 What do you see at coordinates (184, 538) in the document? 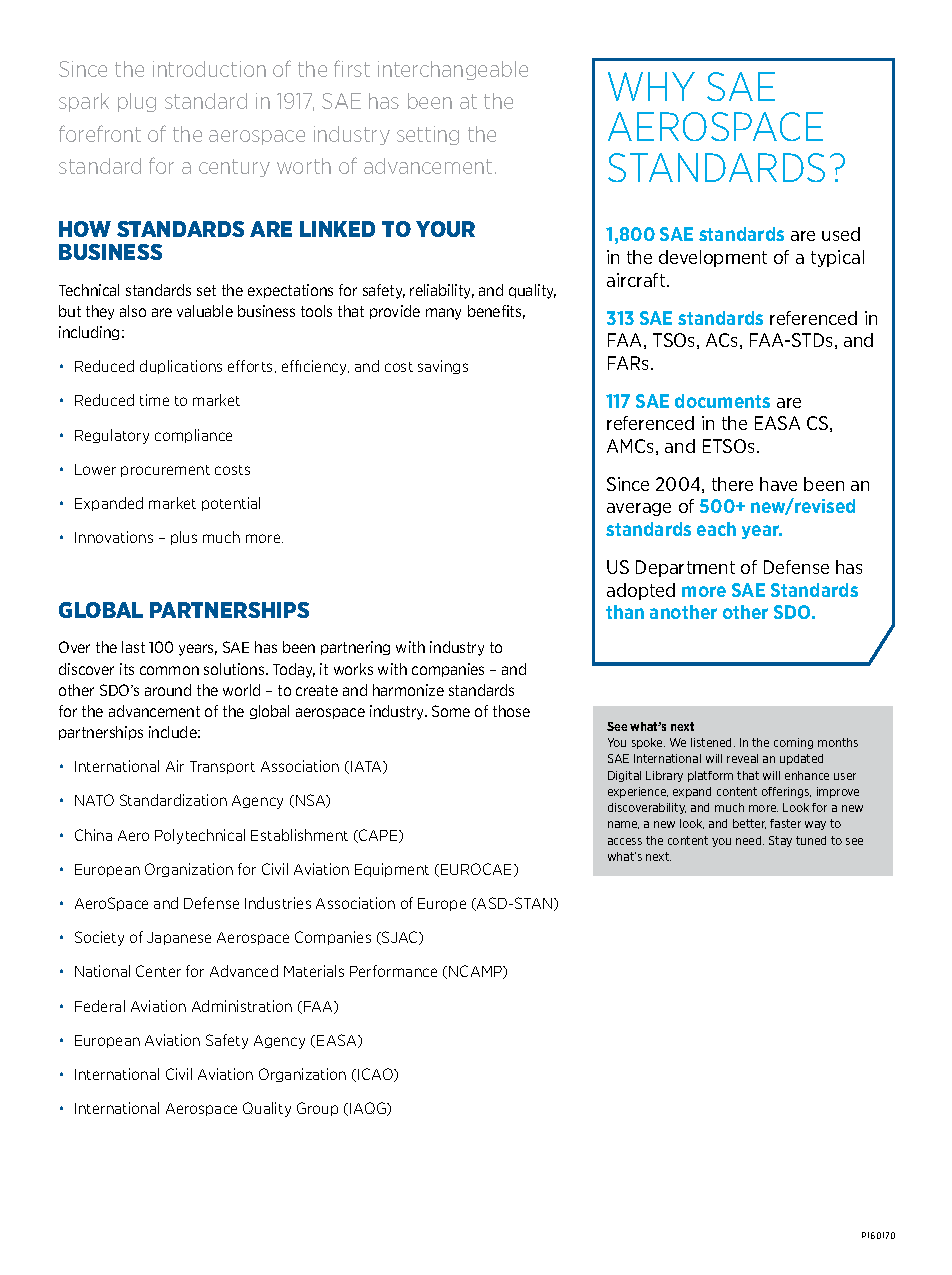
I see `plus` at bounding box center [184, 538].
